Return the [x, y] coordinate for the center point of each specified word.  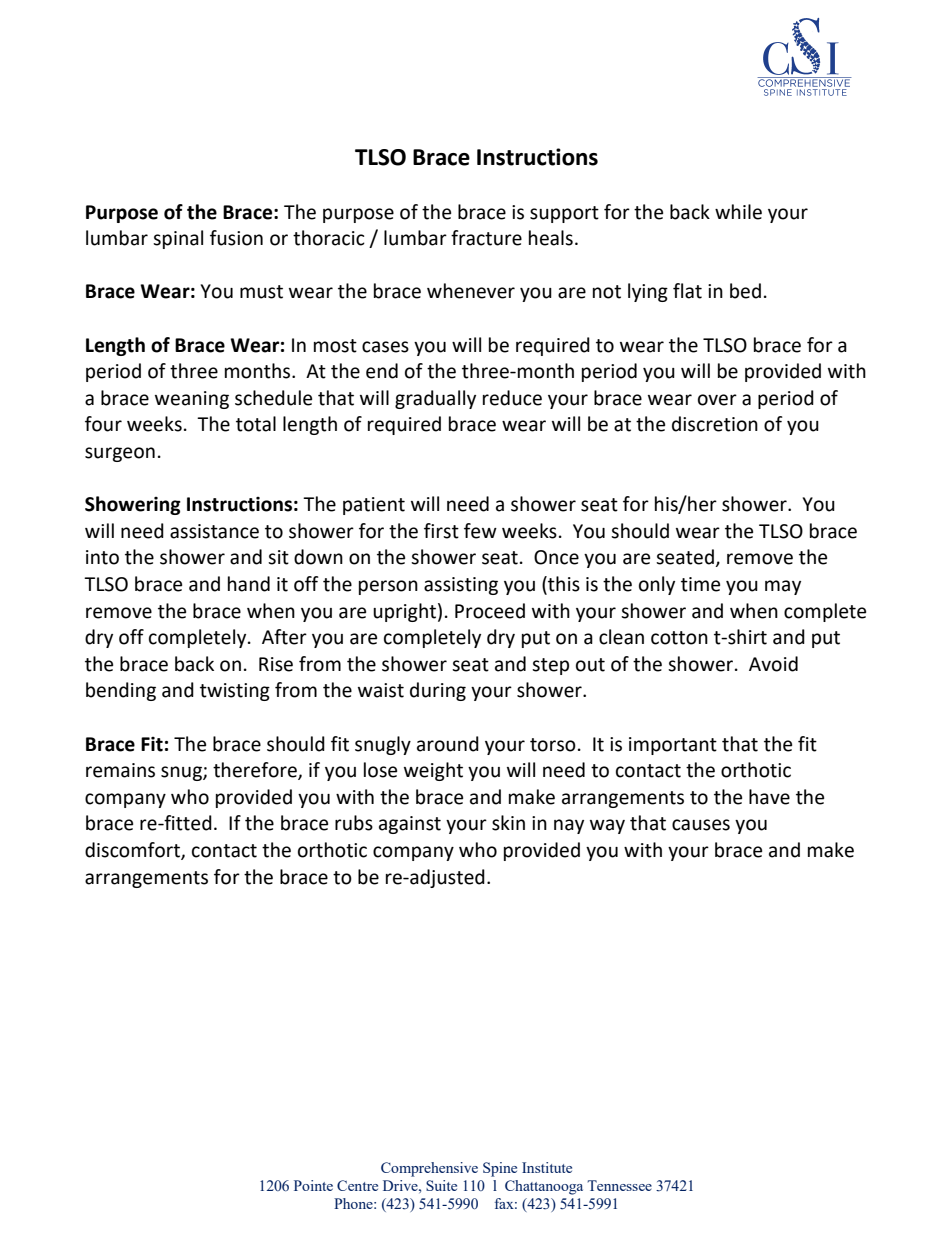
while [738, 212]
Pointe [313, 1185]
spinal [178, 239]
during [438, 691]
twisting [235, 692]
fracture [486, 238]
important [673, 746]
